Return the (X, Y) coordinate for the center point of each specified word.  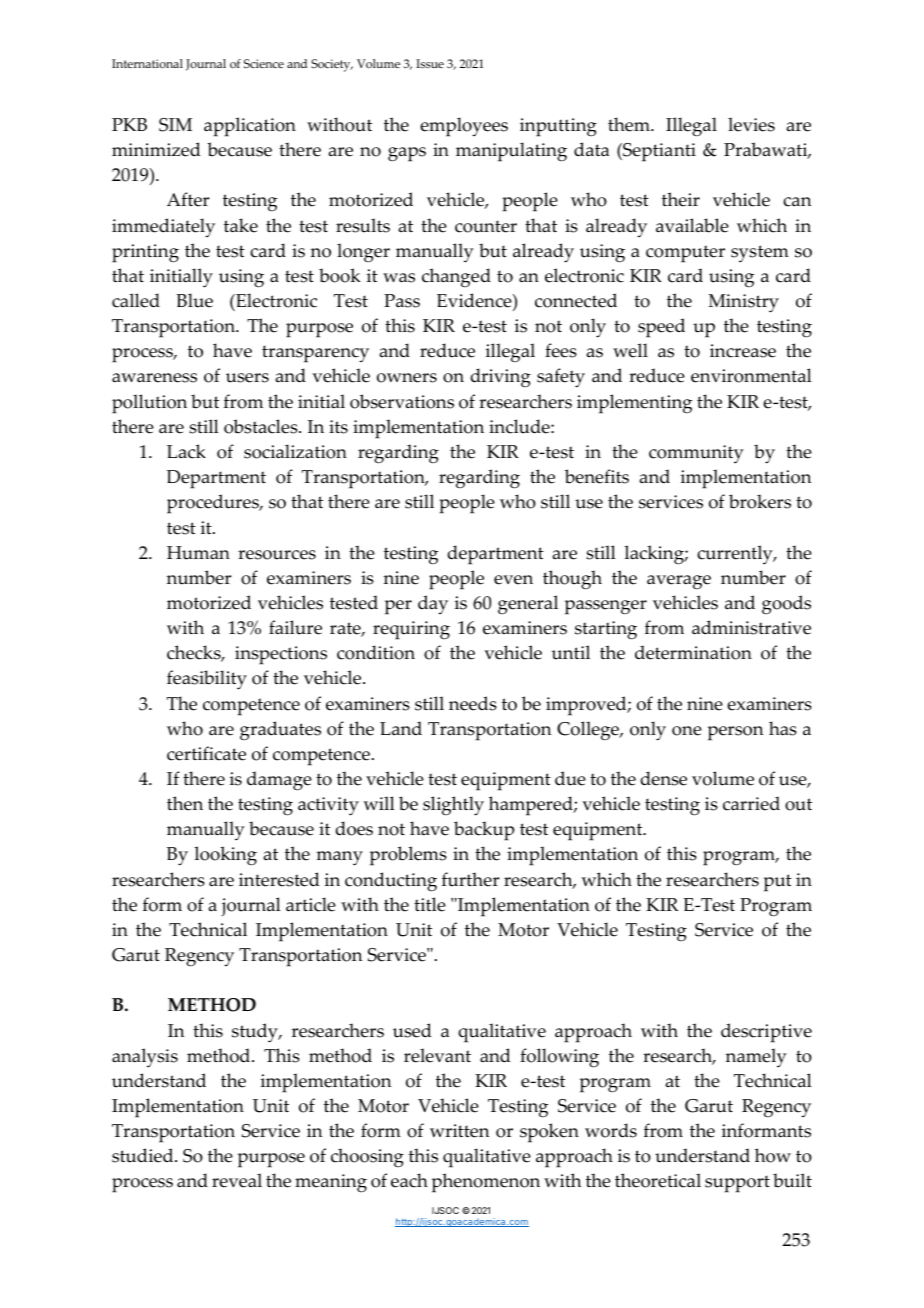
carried (751, 803)
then (185, 803)
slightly (453, 806)
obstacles (262, 426)
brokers (760, 501)
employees (464, 127)
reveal (237, 1180)
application (250, 127)
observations (402, 401)
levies (751, 124)
